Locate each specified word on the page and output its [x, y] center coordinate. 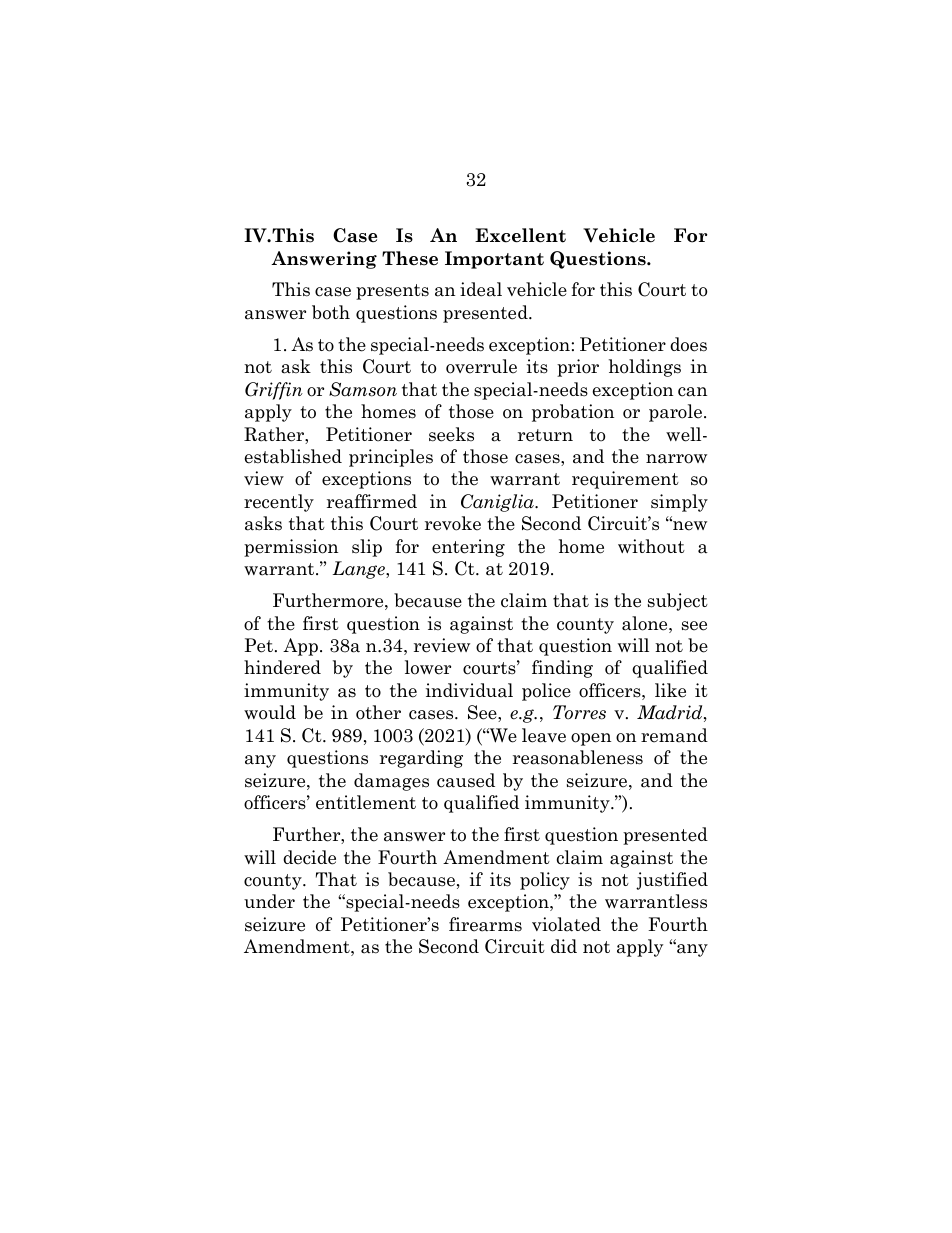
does [688, 344]
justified [672, 881]
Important [494, 260]
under [269, 901]
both [331, 312]
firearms [485, 924]
